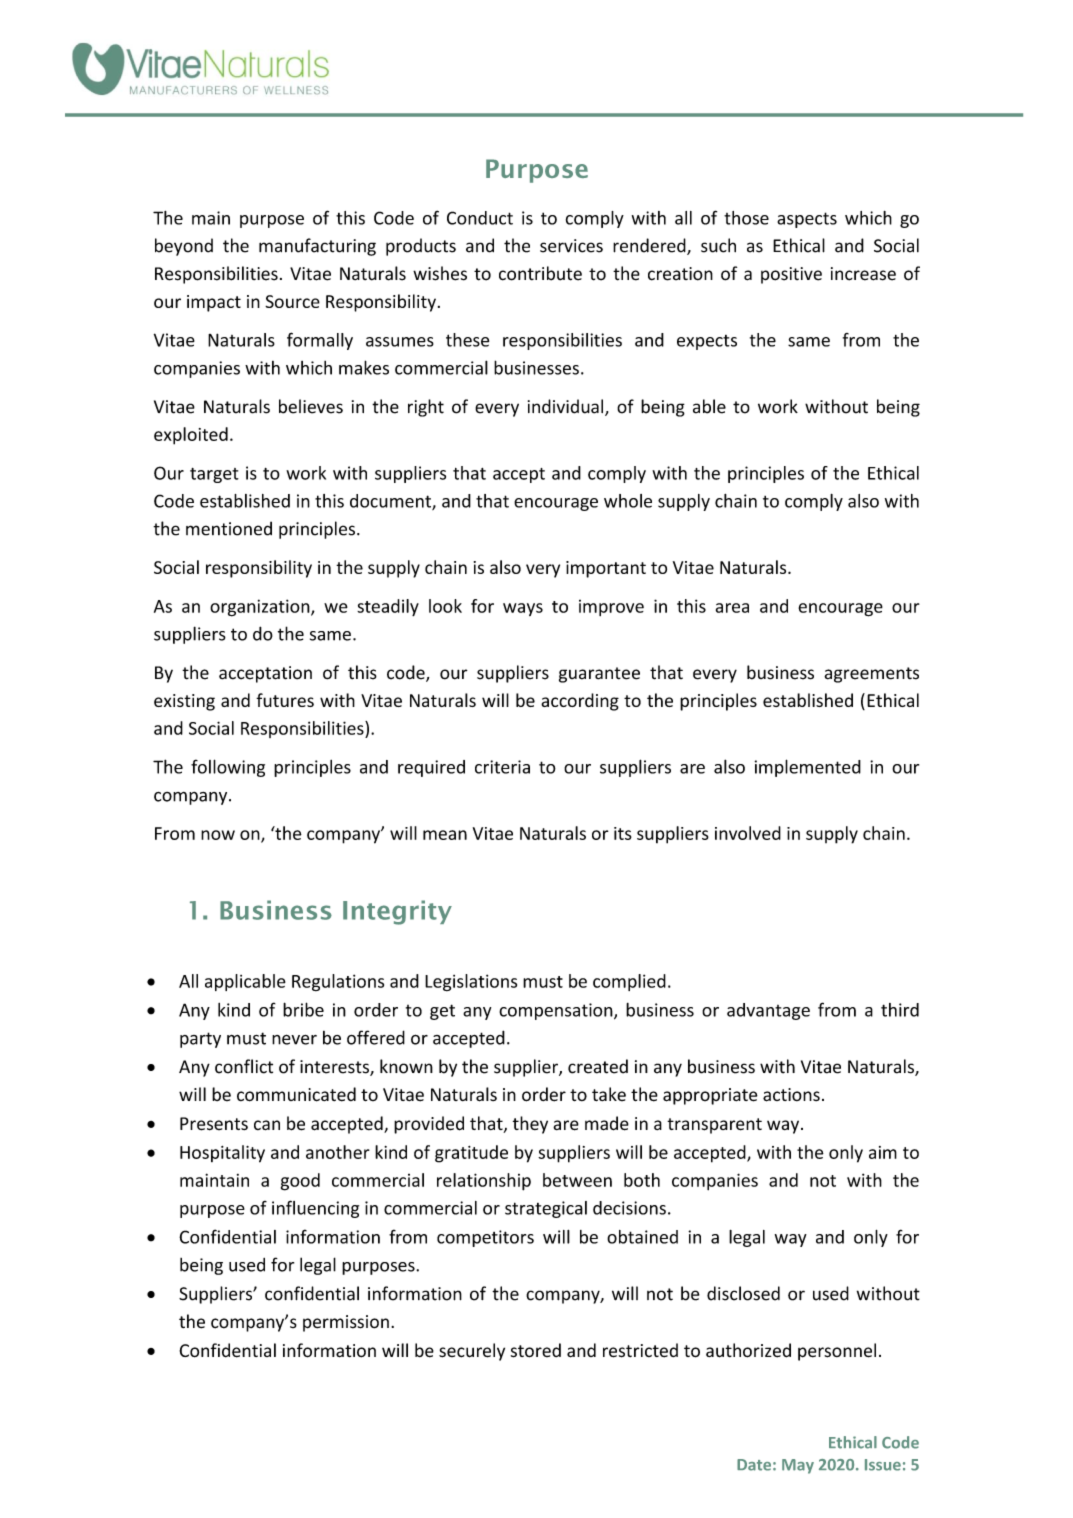  Describe the element at coordinates (748, 833) in the screenshot. I see `involved` at that location.
